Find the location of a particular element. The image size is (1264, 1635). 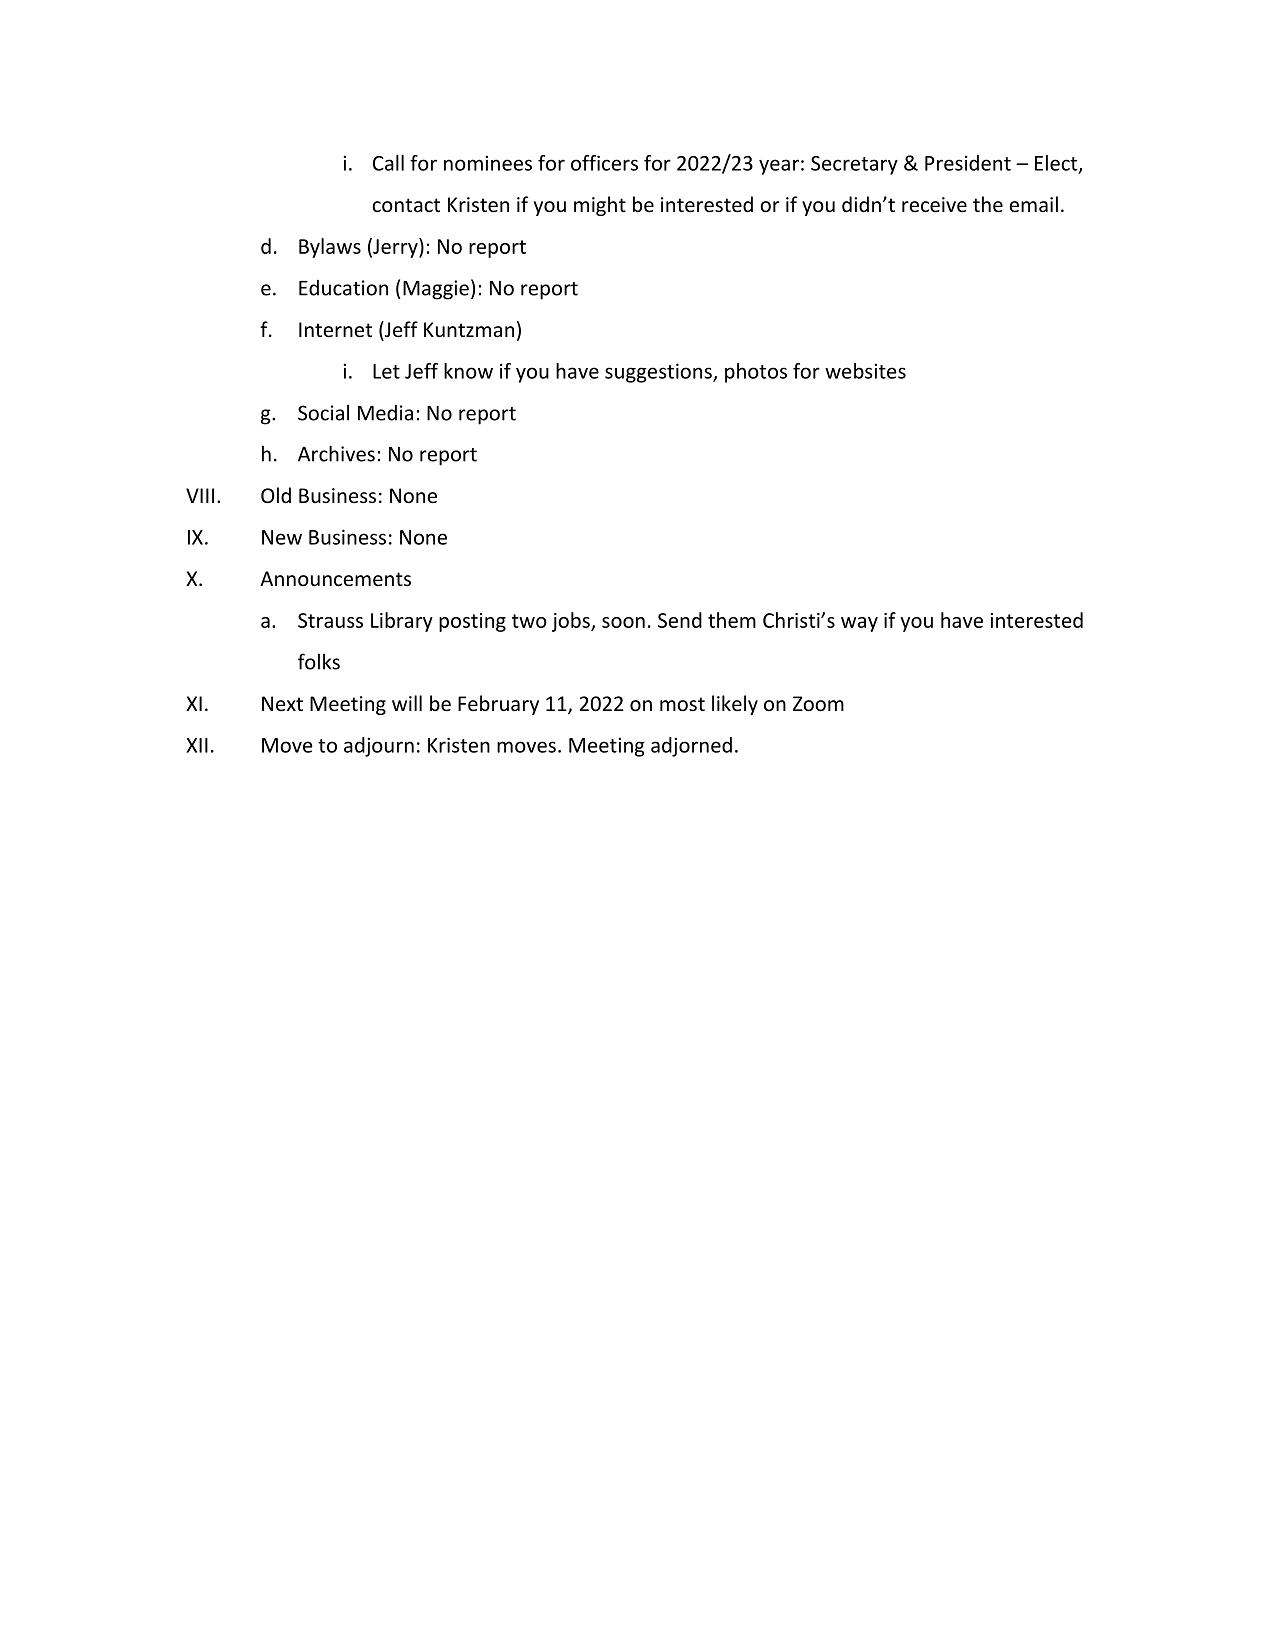

Call is located at coordinates (388, 163).
